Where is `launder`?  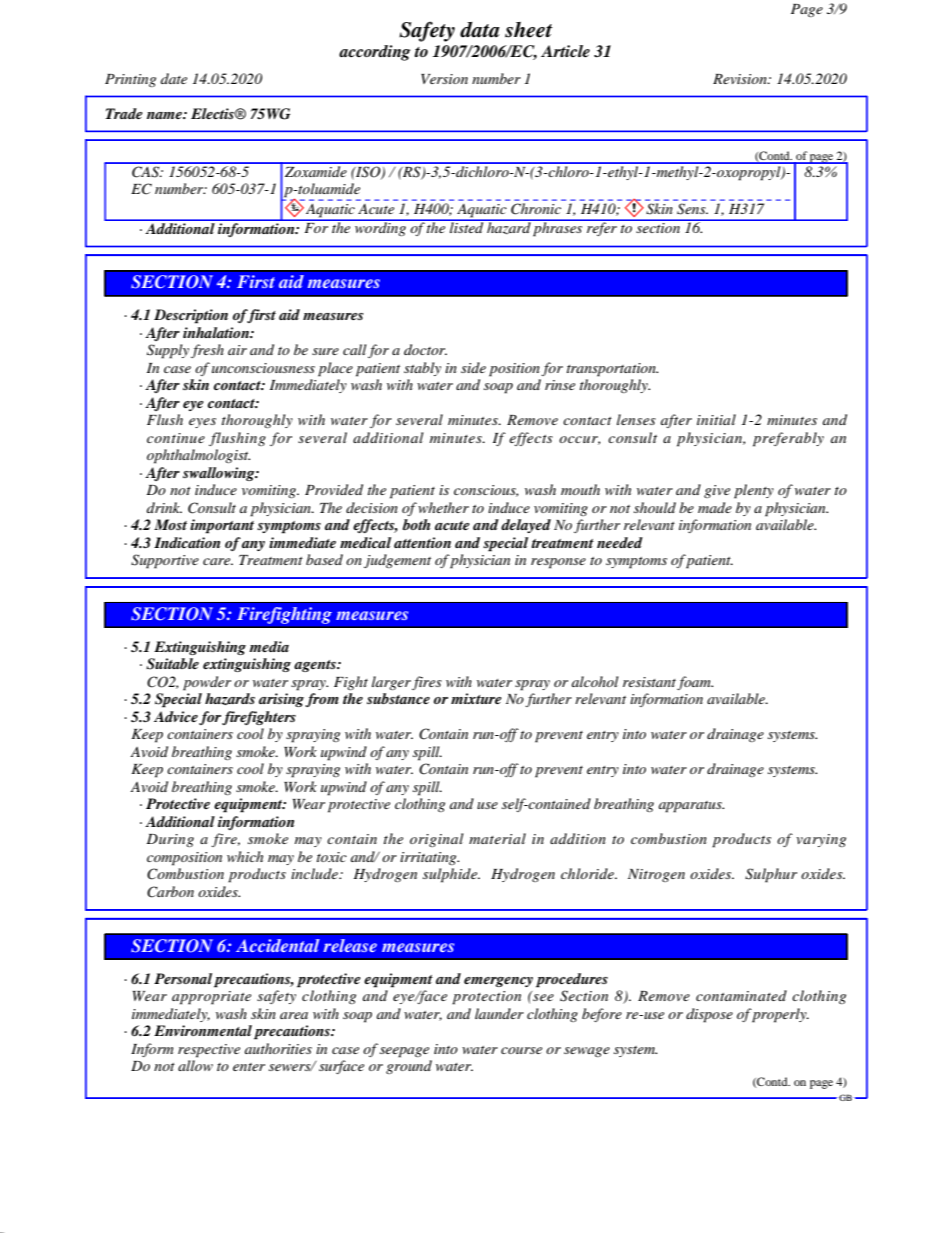 launder is located at coordinates (499, 1013).
